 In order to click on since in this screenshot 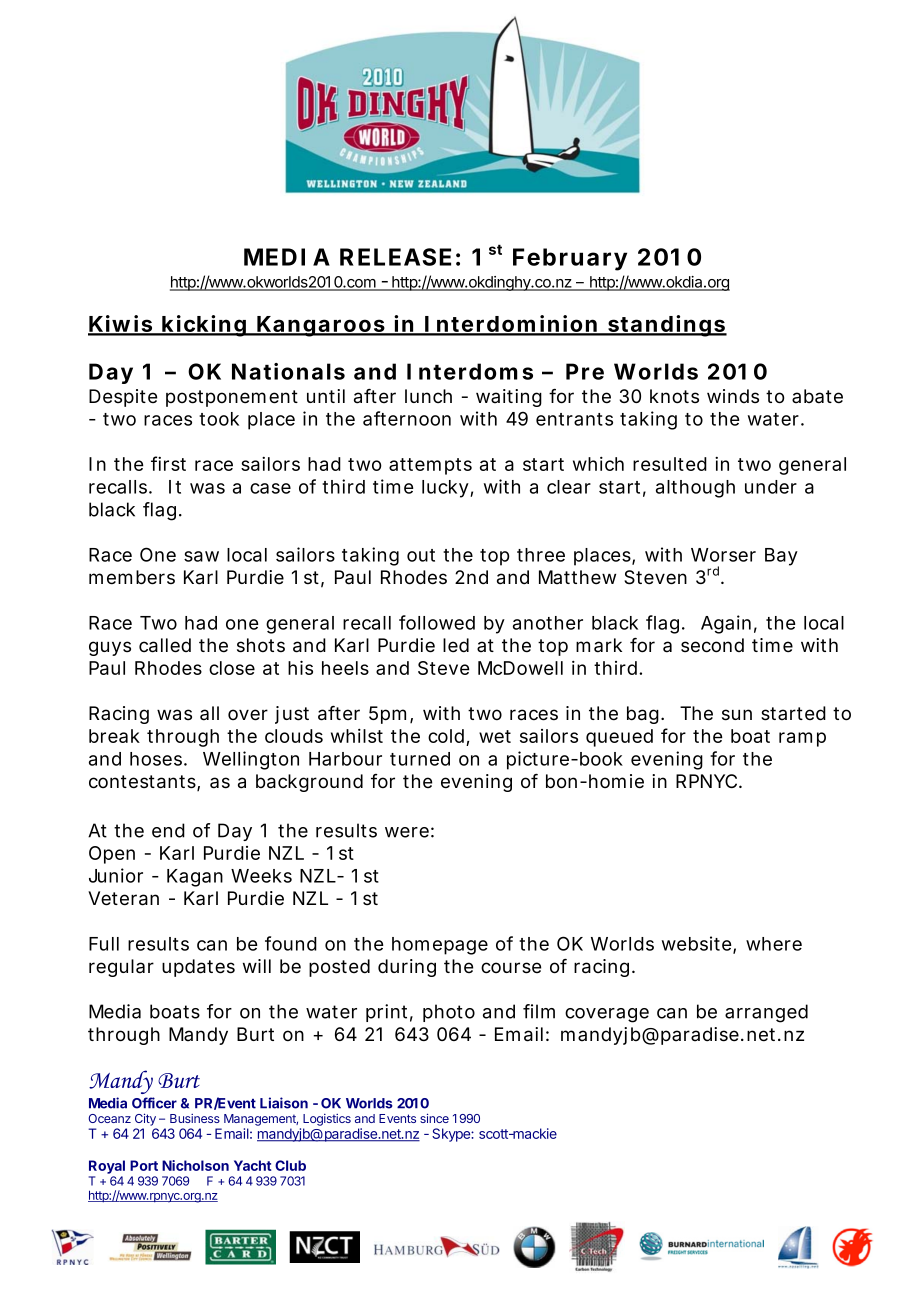, I will do `click(434, 1118)`.
